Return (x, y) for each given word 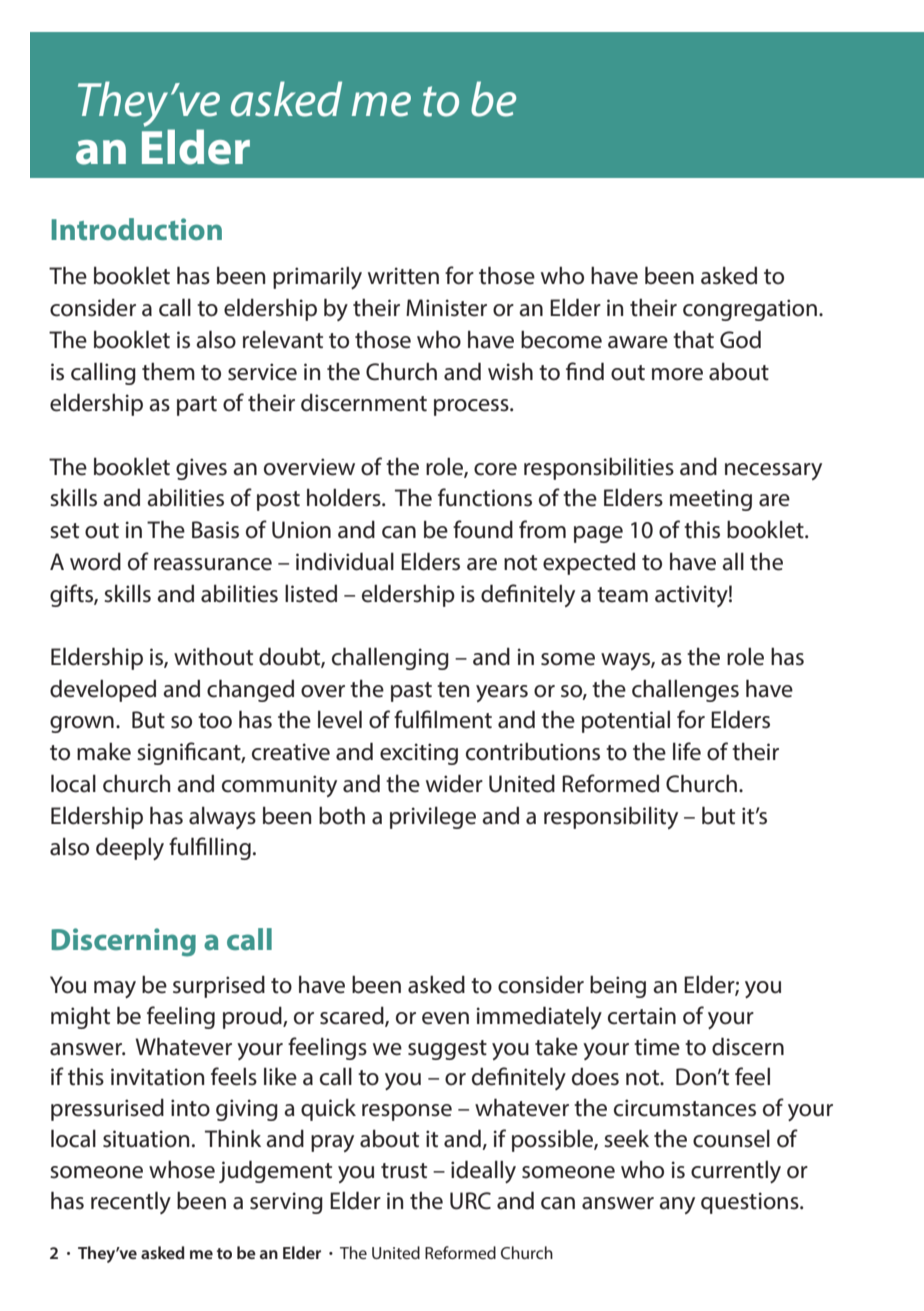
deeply (130, 848)
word (95, 561)
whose (182, 1169)
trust (404, 1171)
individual (345, 561)
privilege (433, 817)
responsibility (611, 817)
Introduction (136, 229)
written (403, 276)
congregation (750, 310)
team (622, 595)
